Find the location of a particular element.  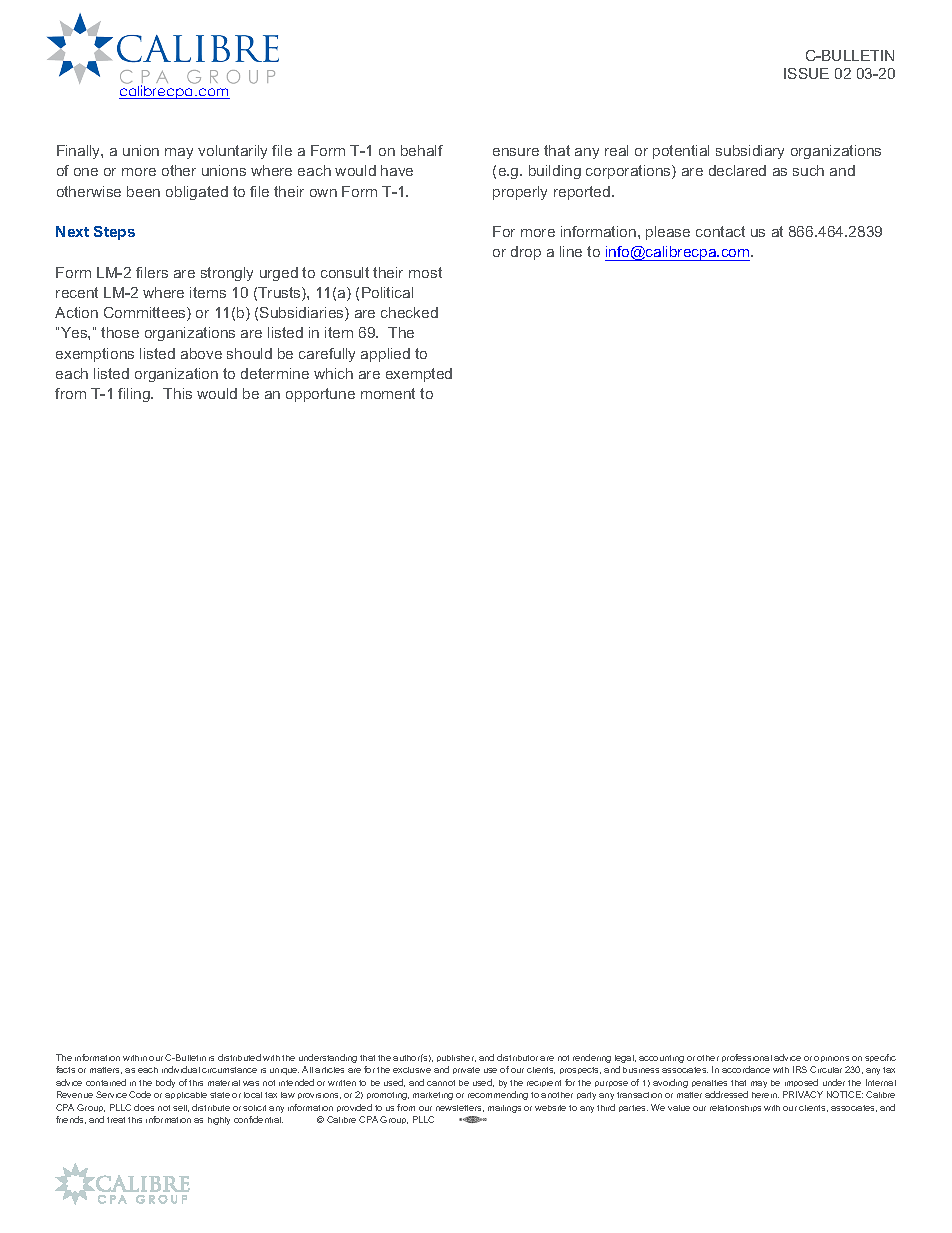

voluntarily is located at coordinates (232, 152).
